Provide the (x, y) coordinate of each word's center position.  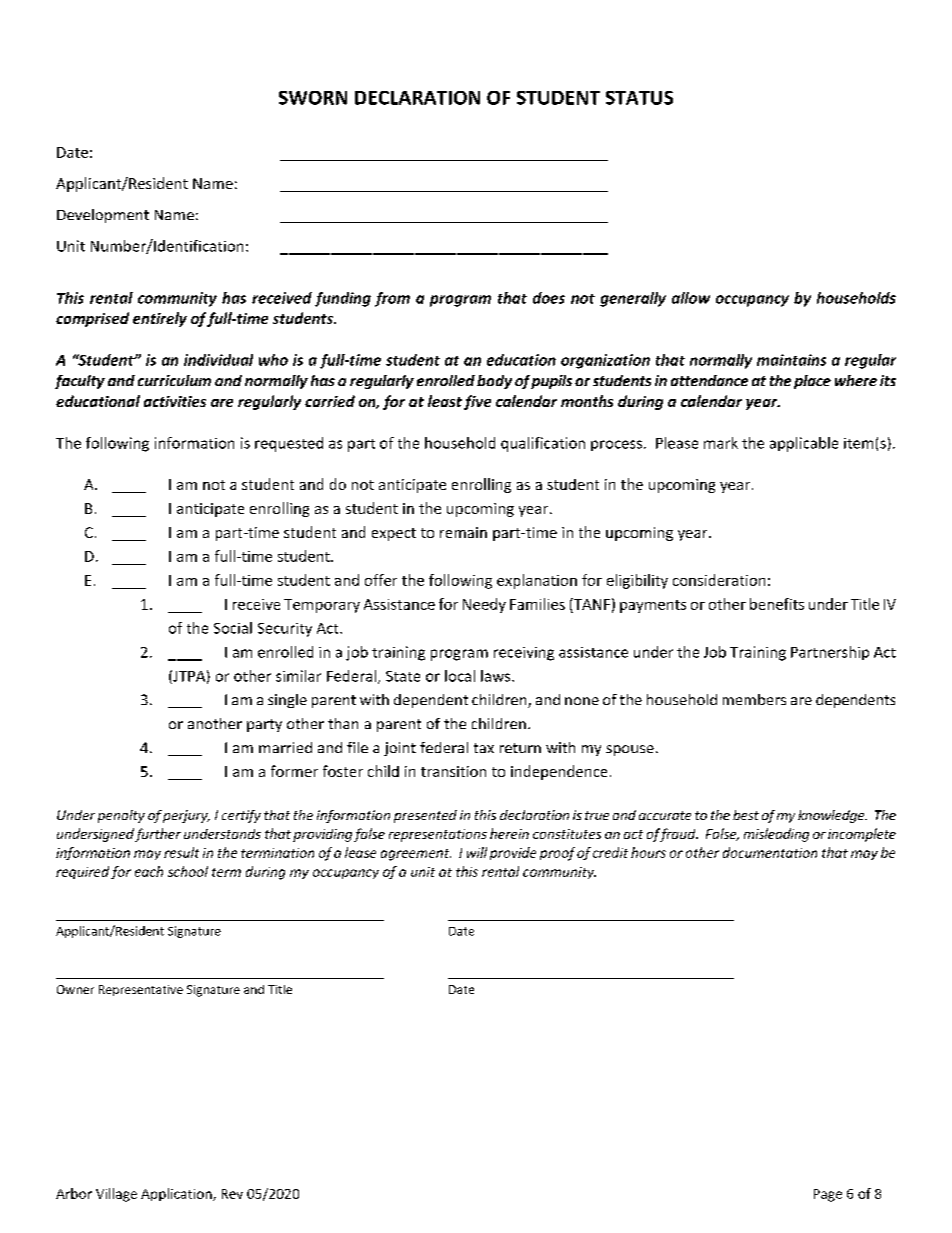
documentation (770, 852)
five (477, 402)
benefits (777, 604)
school (188, 871)
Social (233, 628)
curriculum (174, 380)
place (812, 382)
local (460, 676)
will (477, 852)
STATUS (639, 98)
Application (177, 1194)
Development (103, 216)
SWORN (313, 98)
